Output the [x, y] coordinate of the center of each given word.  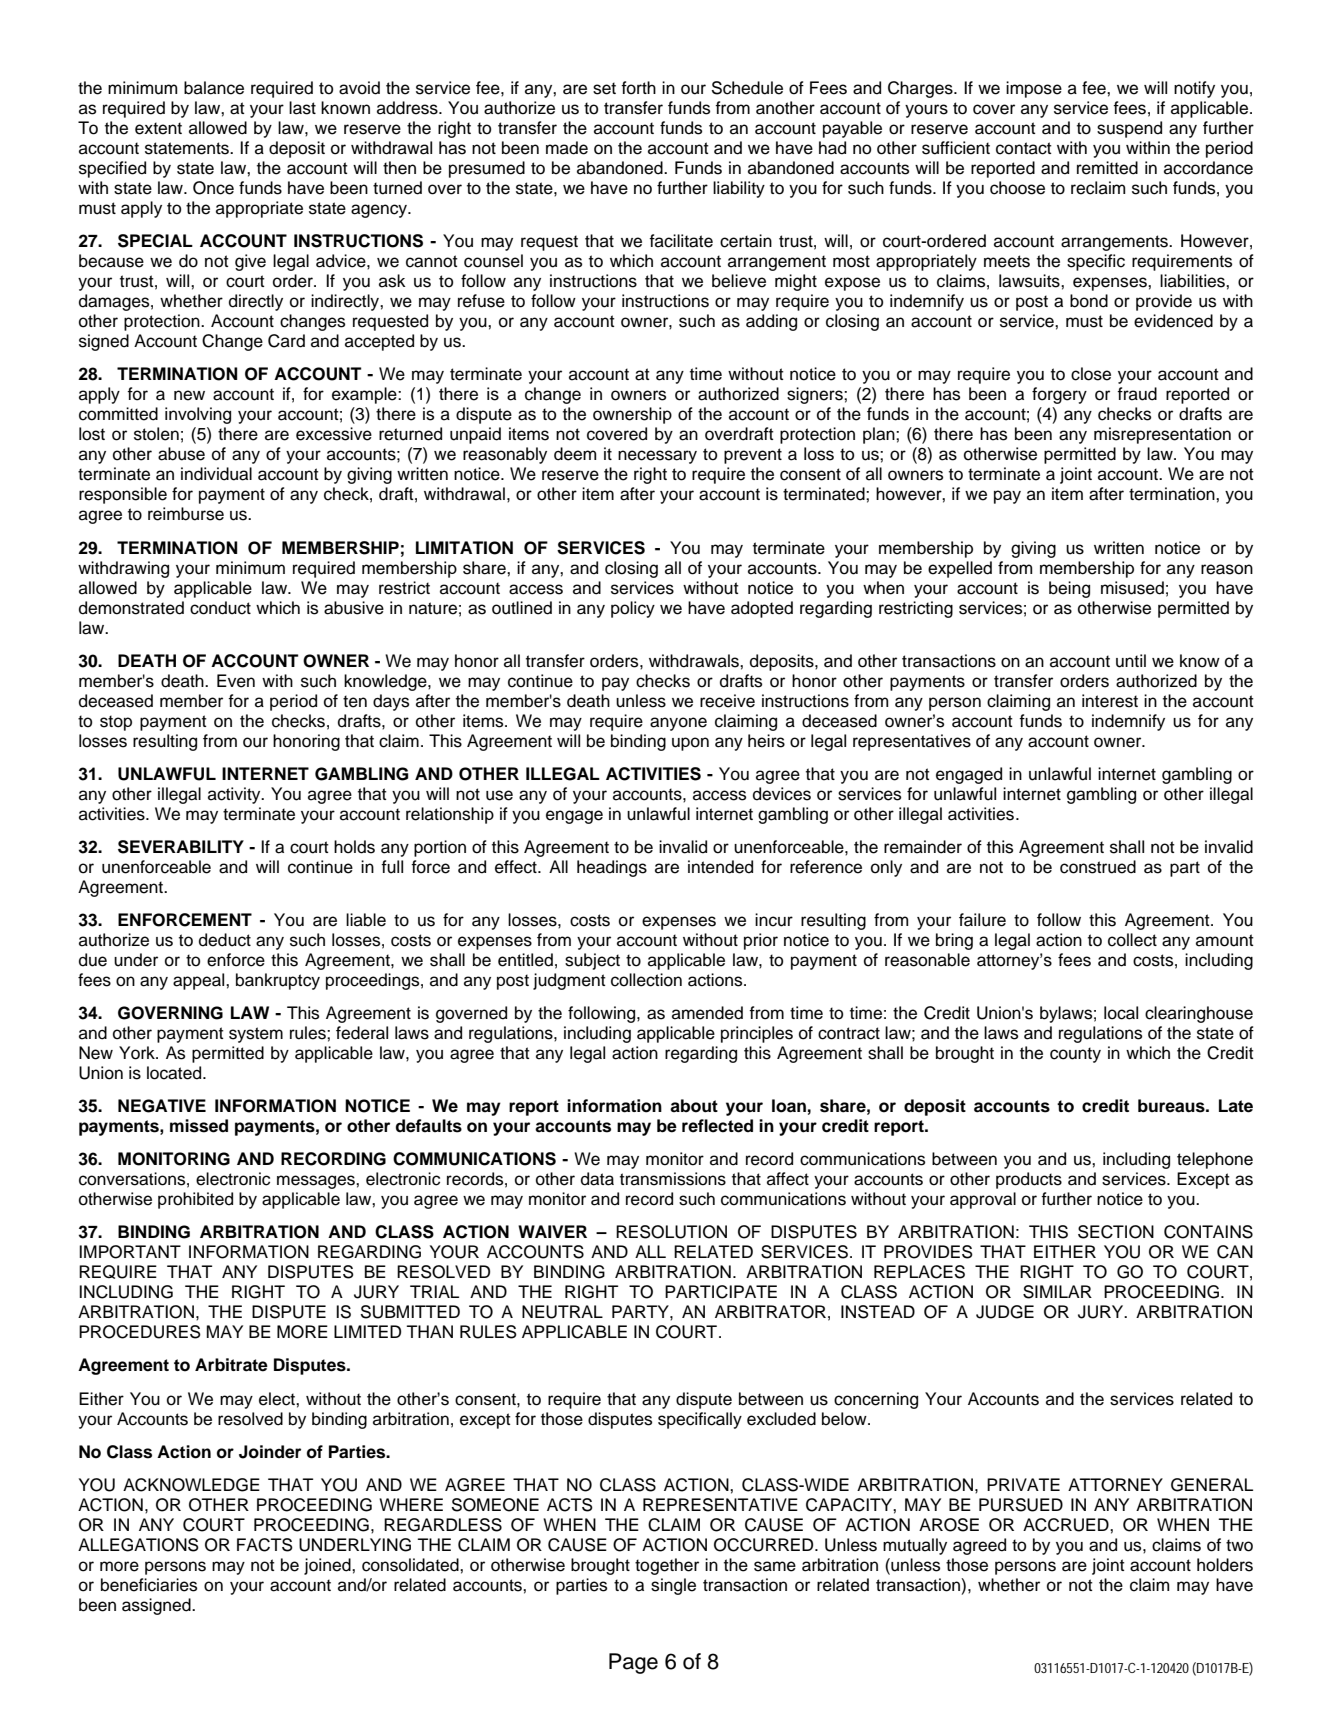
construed [1098, 867]
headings [612, 868]
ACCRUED [1067, 1525]
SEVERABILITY [181, 847]
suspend [1129, 129]
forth [638, 88]
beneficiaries [149, 1585]
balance [214, 88]
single [673, 1586]
